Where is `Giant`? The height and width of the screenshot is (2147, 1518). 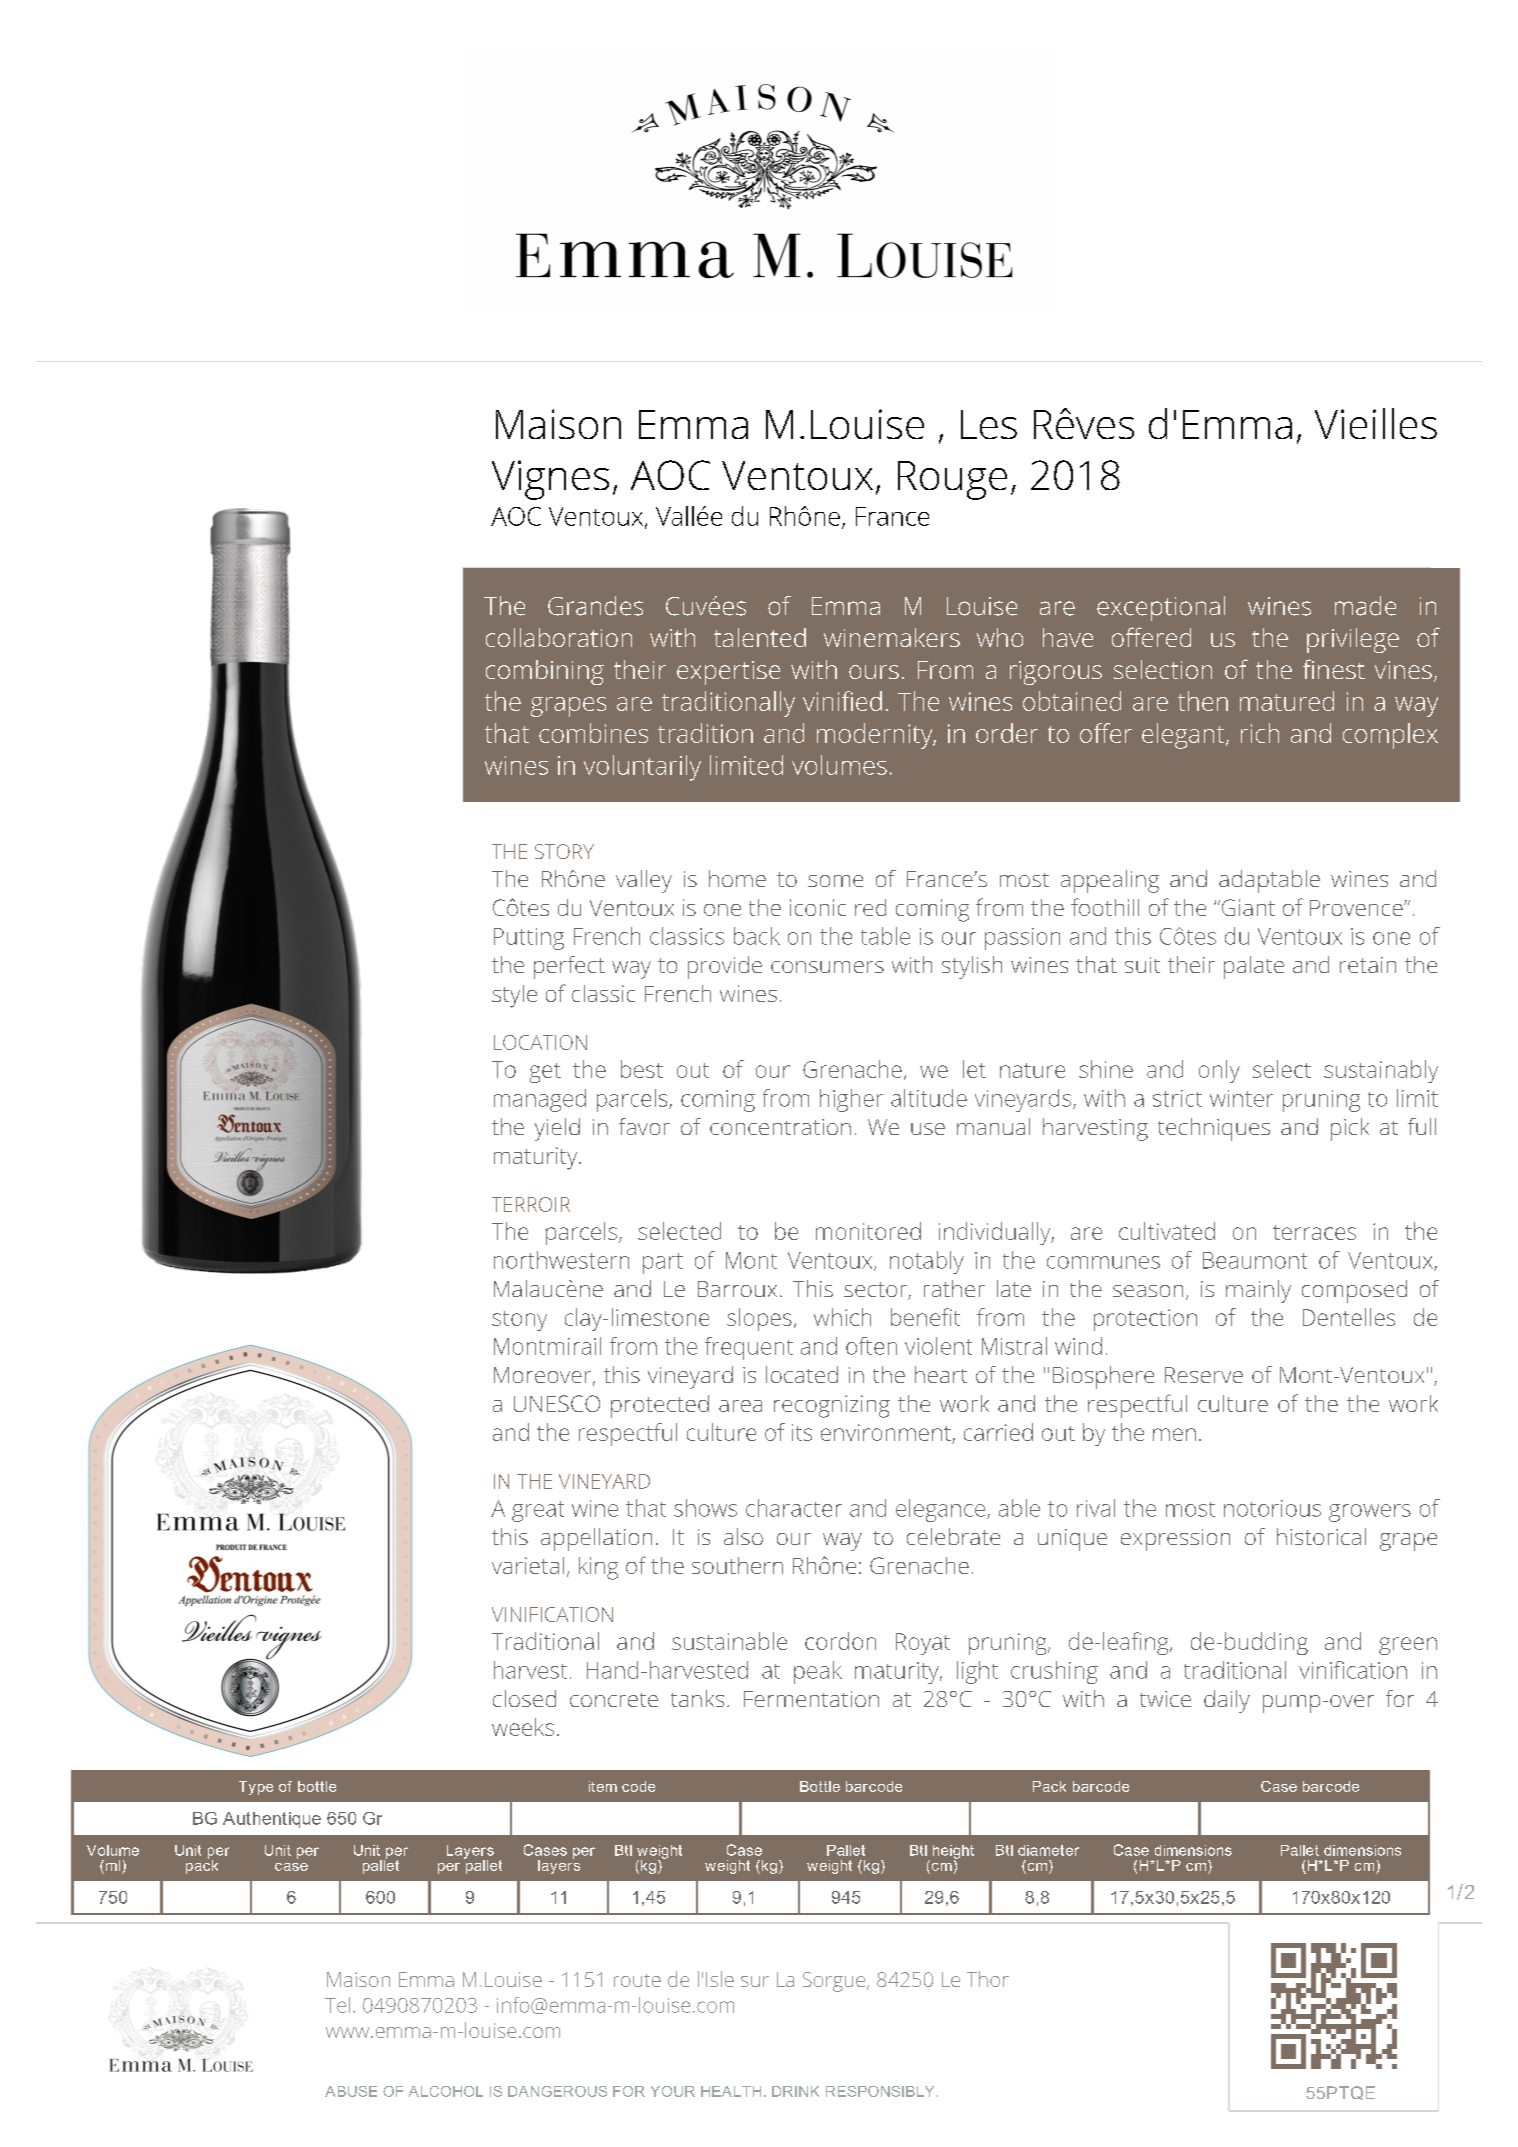
Giant is located at coordinates (1247, 907).
